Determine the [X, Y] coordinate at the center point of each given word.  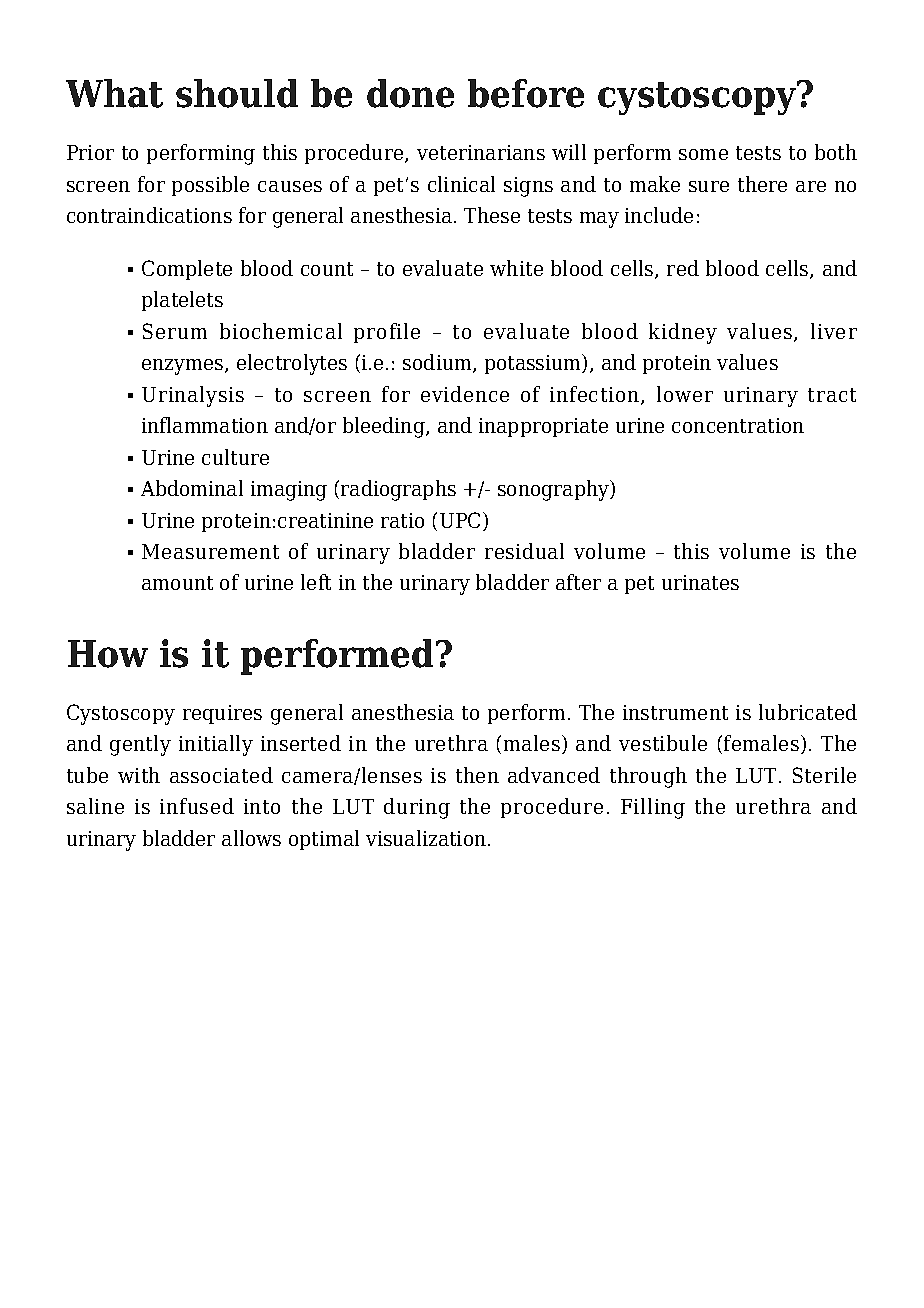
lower [685, 394]
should [237, 93]
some [703, 154]
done [410, 93]
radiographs [398, 490]
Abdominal [192, 488]
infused [197, 806]
